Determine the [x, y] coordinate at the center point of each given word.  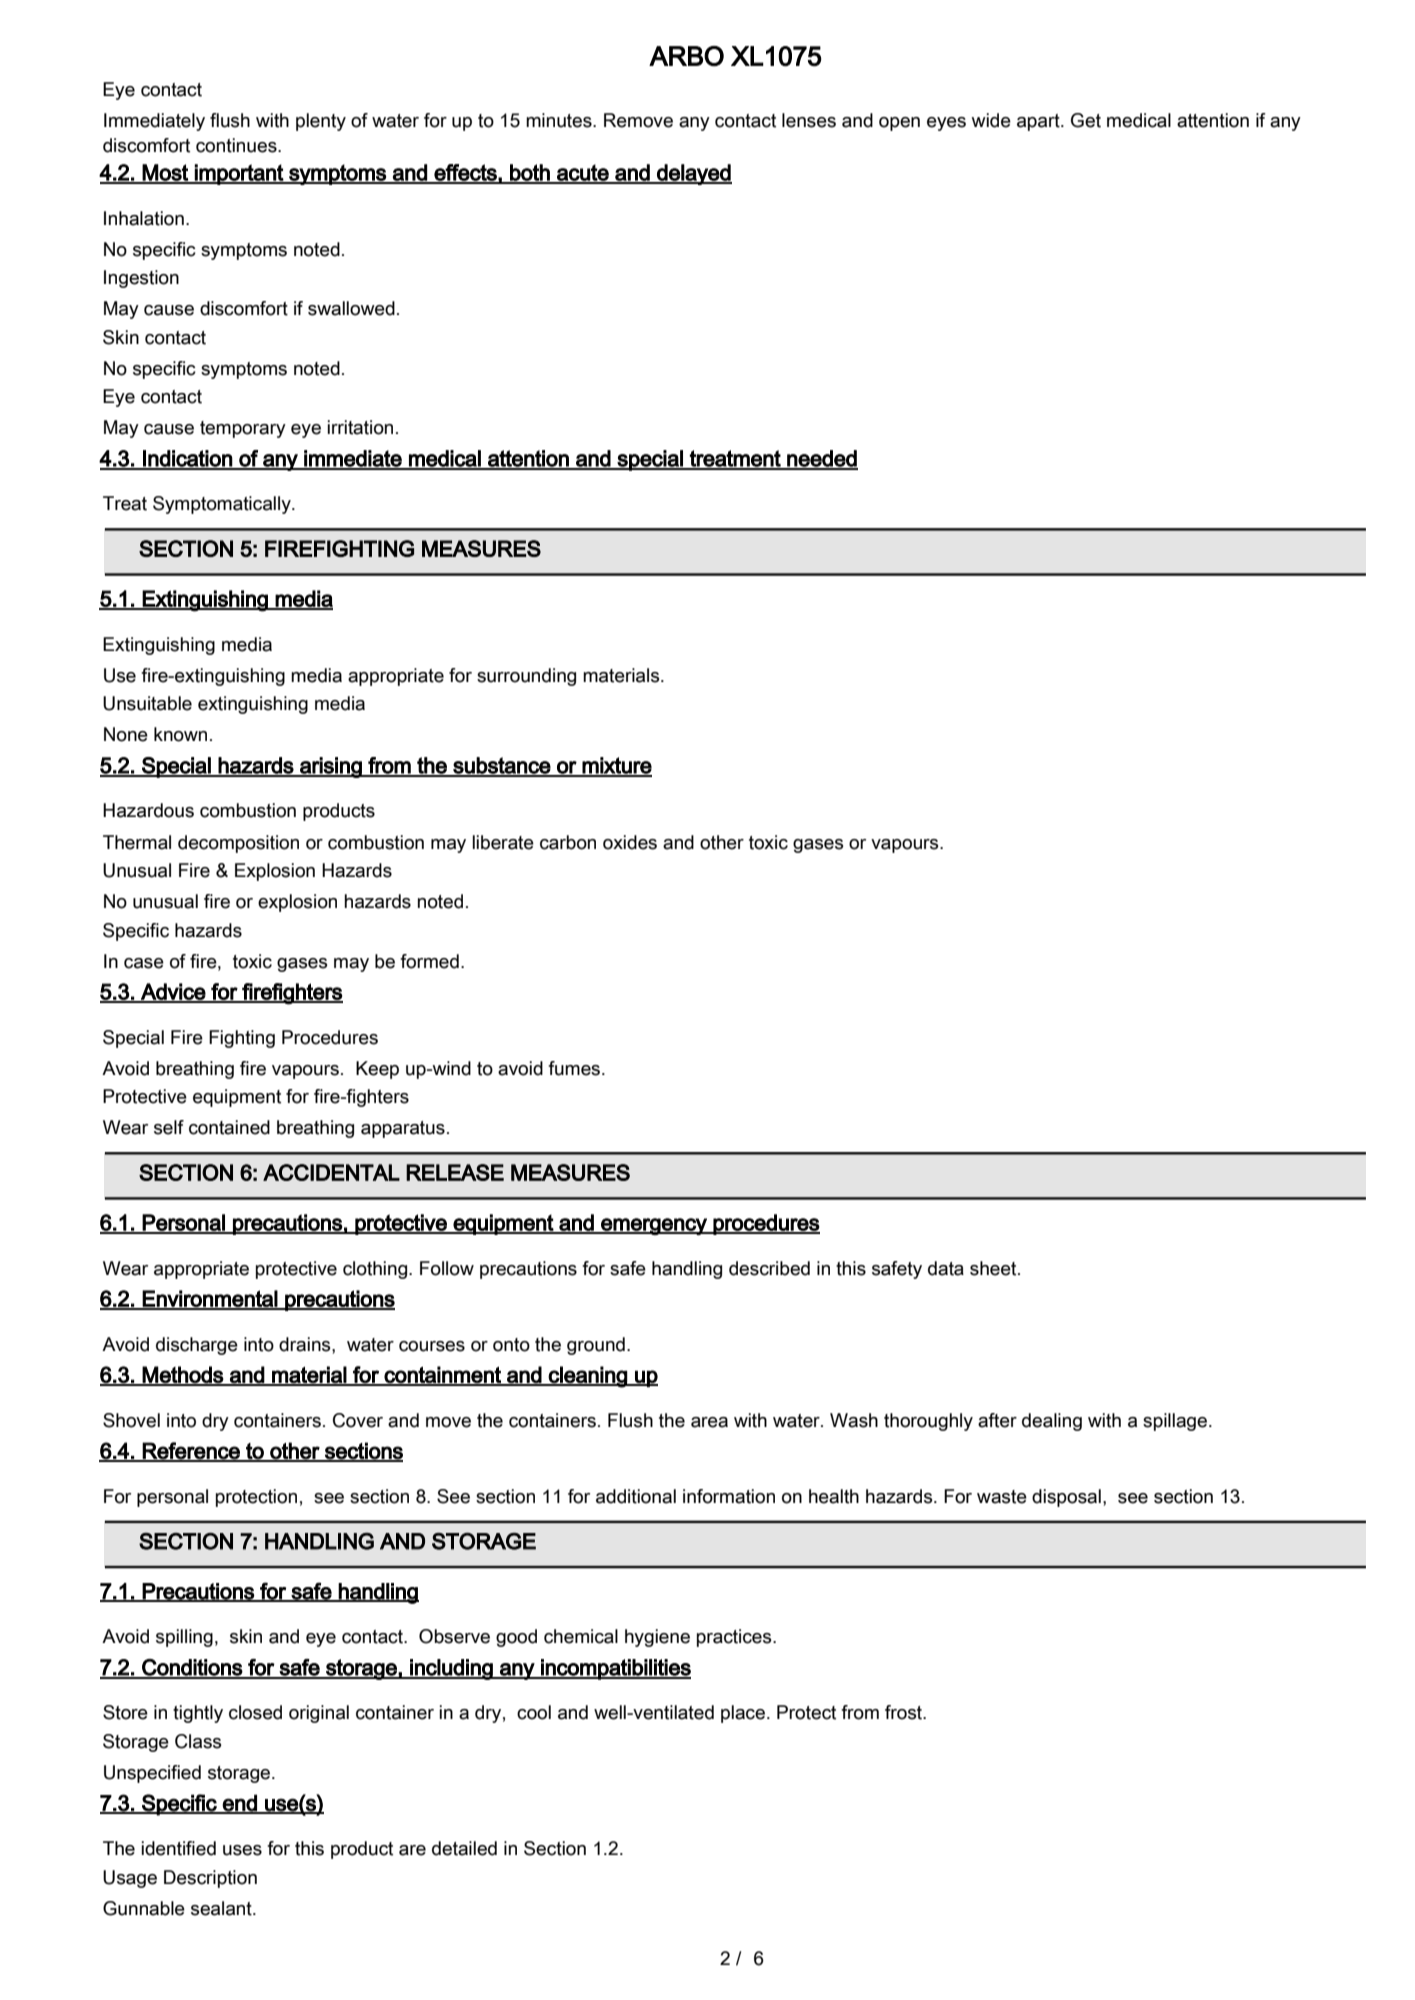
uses [242, 1850]
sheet [994, 1268]
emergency [654, 1226]
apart [1039, 122]
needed [821, 459]
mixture [616, 766]
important [239, 174]
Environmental [210, 1299]
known [180, 734]
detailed [464, 1848]
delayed [693, 174]
